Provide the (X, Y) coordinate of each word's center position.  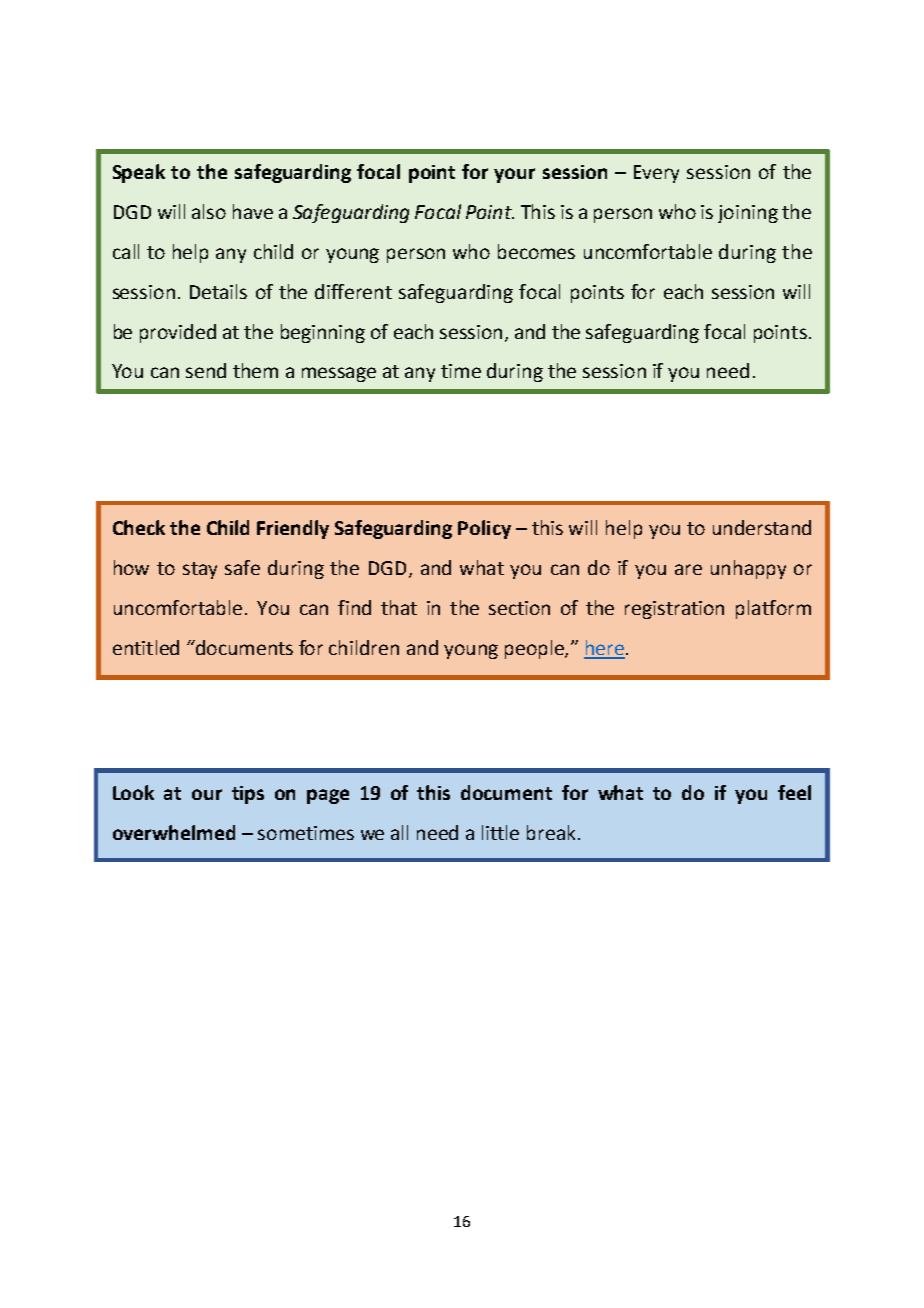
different (353, 291)
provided (178, 333)
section (519, 608)
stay (200, 570)
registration (674, 610)
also (209, 211)
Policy (484, 529)
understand (762, 527)
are (688, 569)
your (514, 175)
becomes (536, 251)
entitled (146, 647)
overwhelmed (174, 832)
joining (748, 214)
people (535, 649)
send (206, 370)
